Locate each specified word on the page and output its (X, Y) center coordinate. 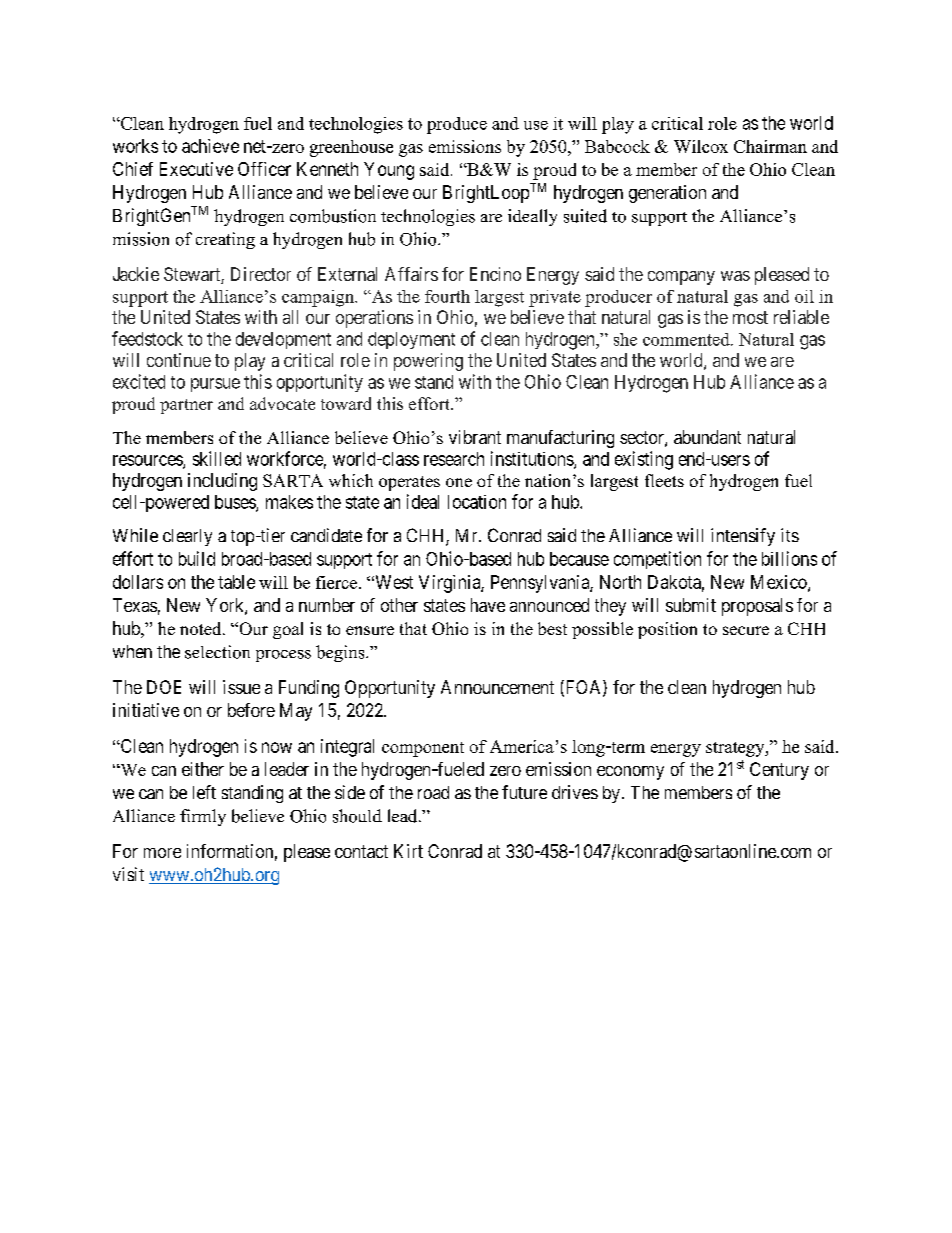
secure (746, 630)
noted (202, 628)
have (488, 605)
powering (428, 362)
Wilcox (701, 146)
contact (361, 851)
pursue (215, 385)
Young (389, 171)
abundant (707, 437)
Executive (196, 169)
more (162, 853)
